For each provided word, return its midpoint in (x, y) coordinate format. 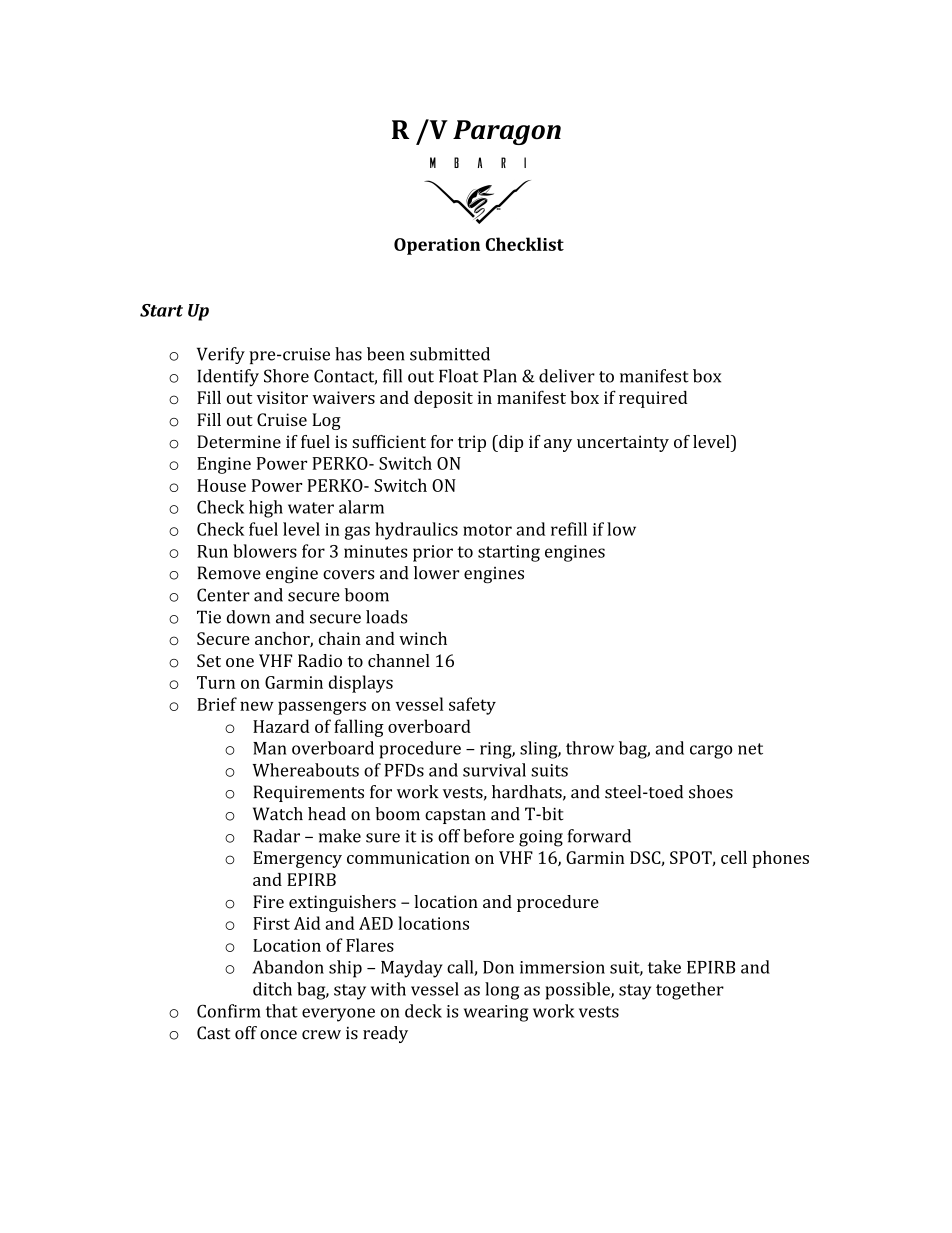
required (653, 399)
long (502, 991)
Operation (437, 246)
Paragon (507, 132)
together (690, 991)
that (282, 1011)
